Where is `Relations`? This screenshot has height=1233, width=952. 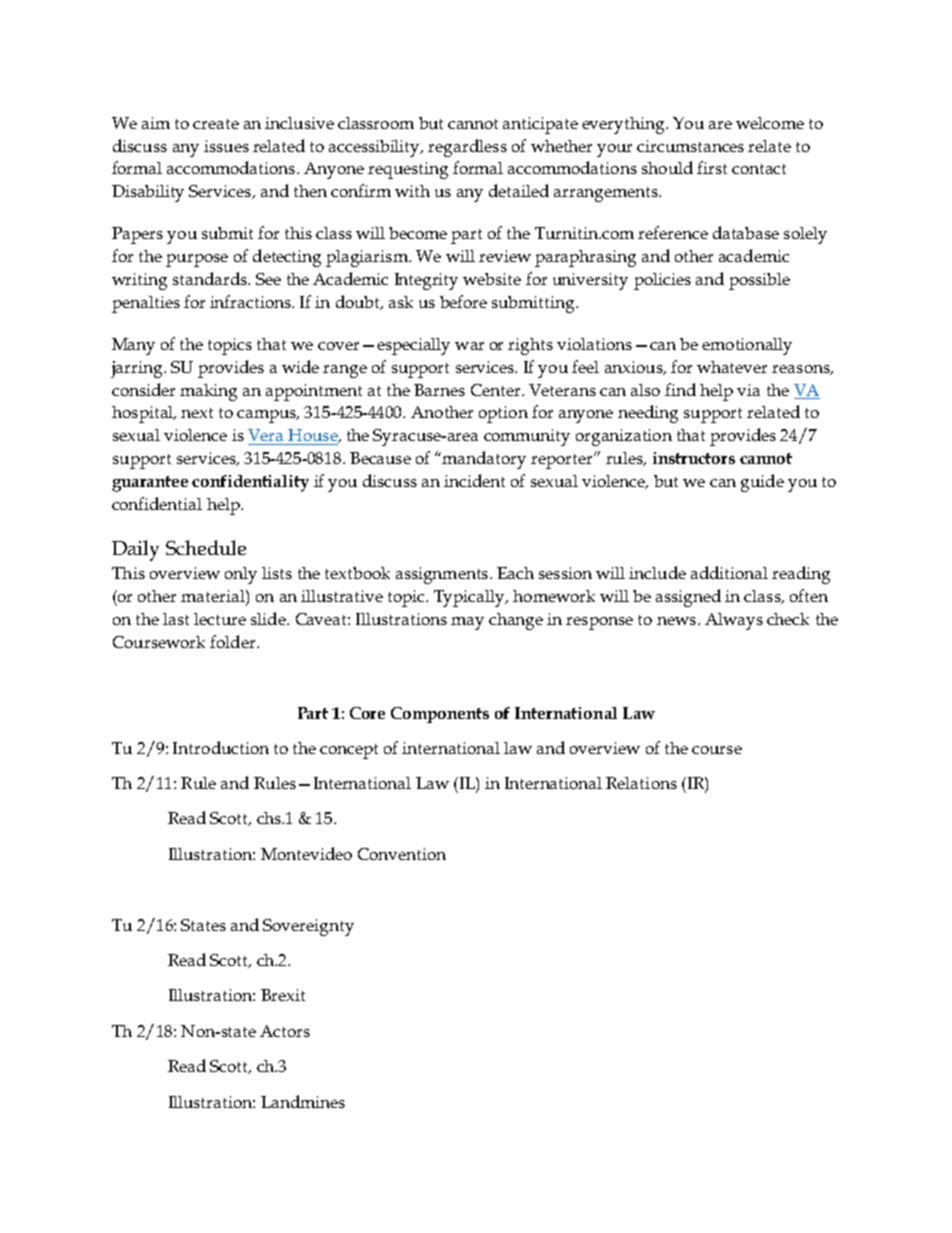 Relations is located at coordinates (641, 783).
